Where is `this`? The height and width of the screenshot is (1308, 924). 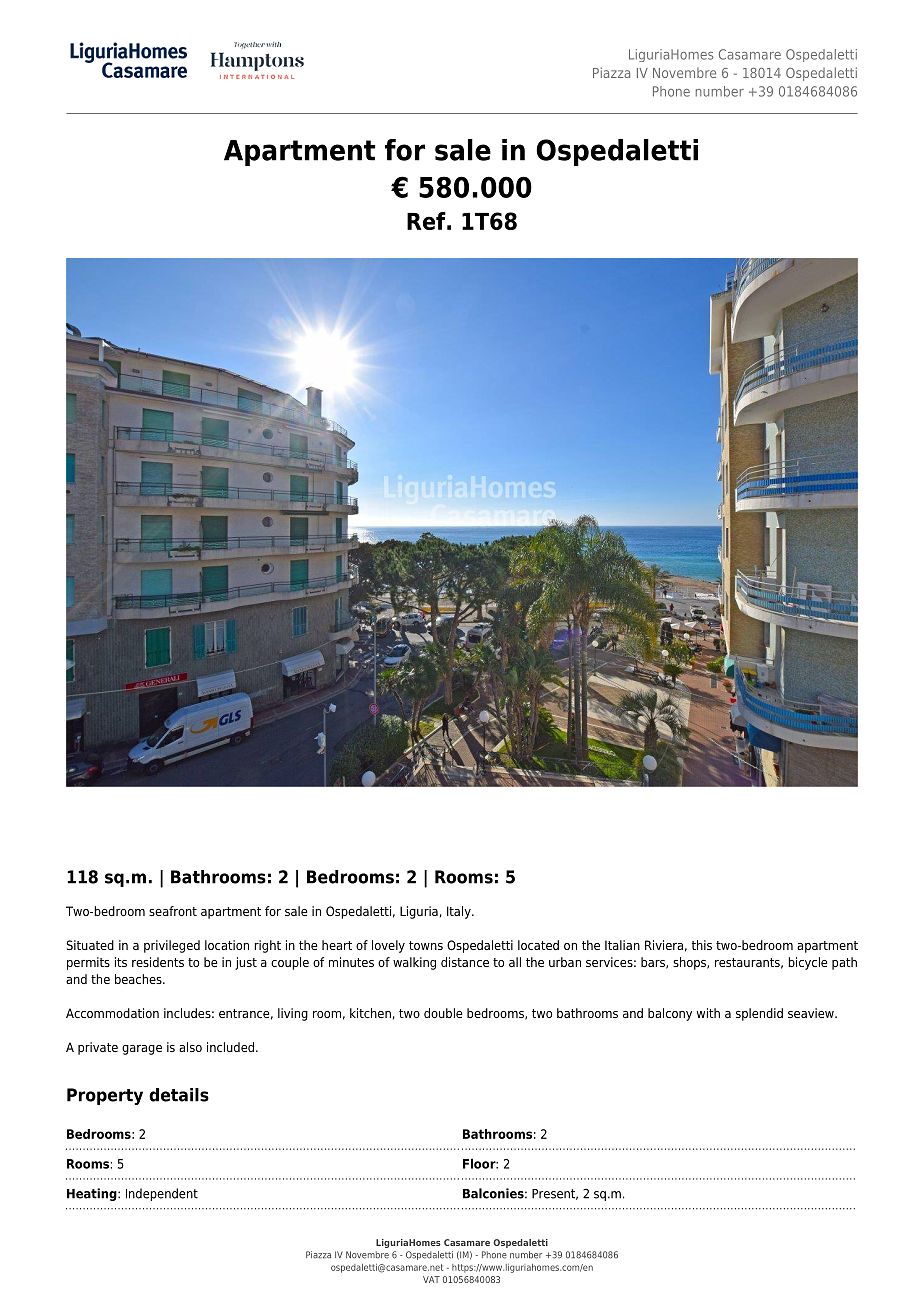 this is located at coordinates (702, 945).
